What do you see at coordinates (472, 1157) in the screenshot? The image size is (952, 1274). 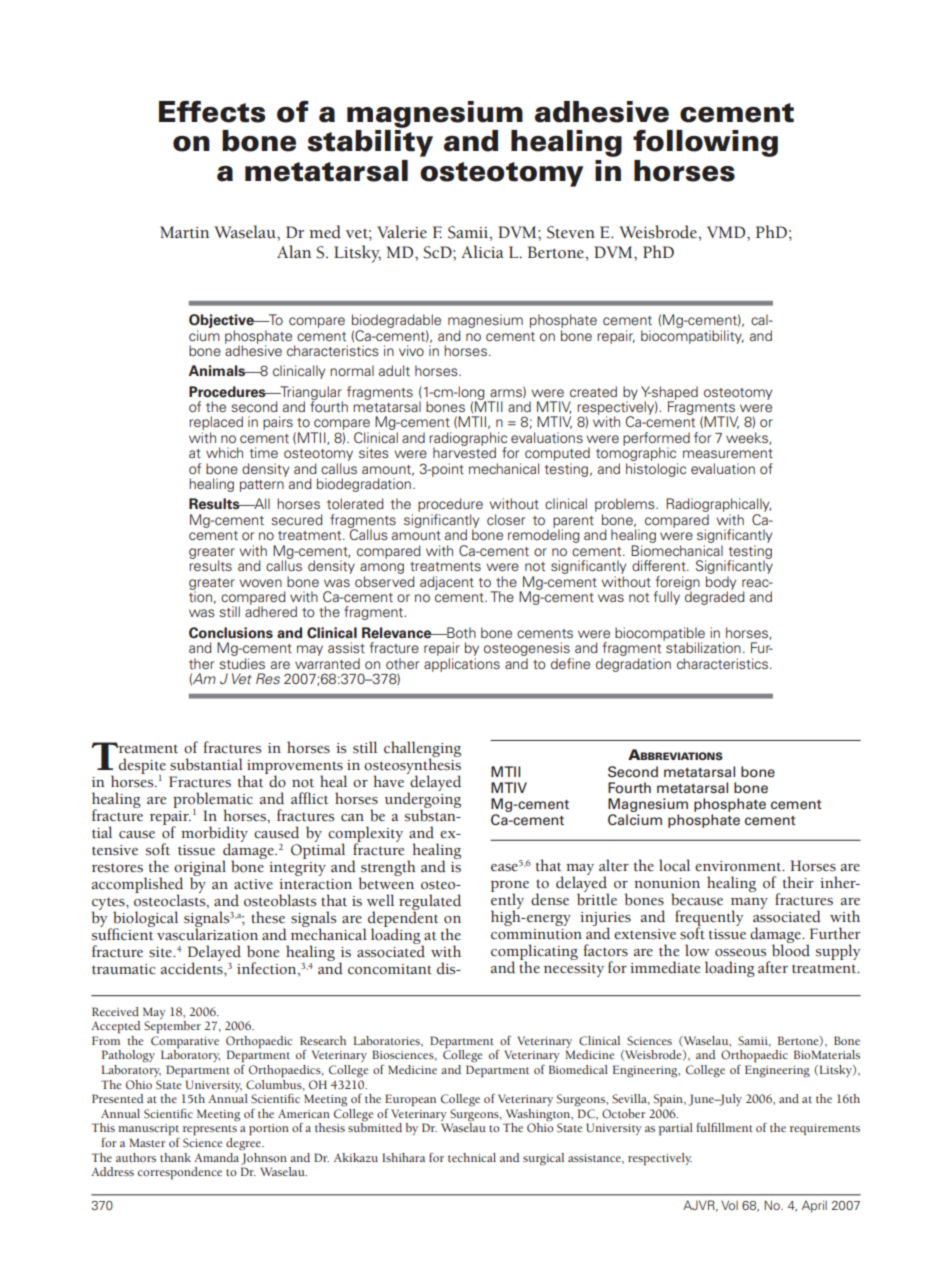 I see `technical` at bounding box center [472, 1157].
